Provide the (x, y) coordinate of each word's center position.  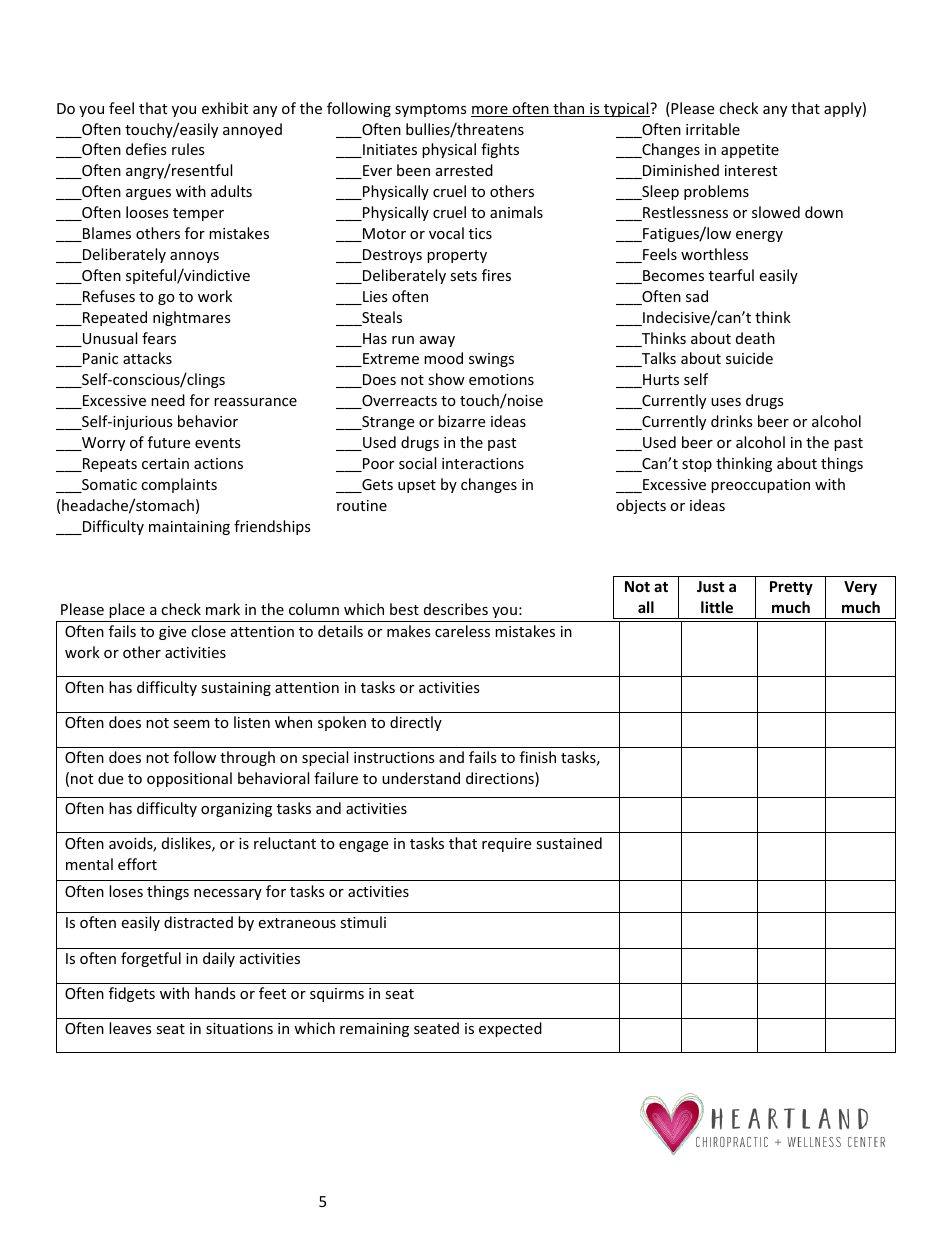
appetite (750, 151)
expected (510, 1029)
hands (215, 993)
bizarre (461, 421)
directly (416, 723)
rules (188, 149)
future (169, 442)
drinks (732, 421)
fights (500, 150)
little (717, 607)
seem (191, 724)
